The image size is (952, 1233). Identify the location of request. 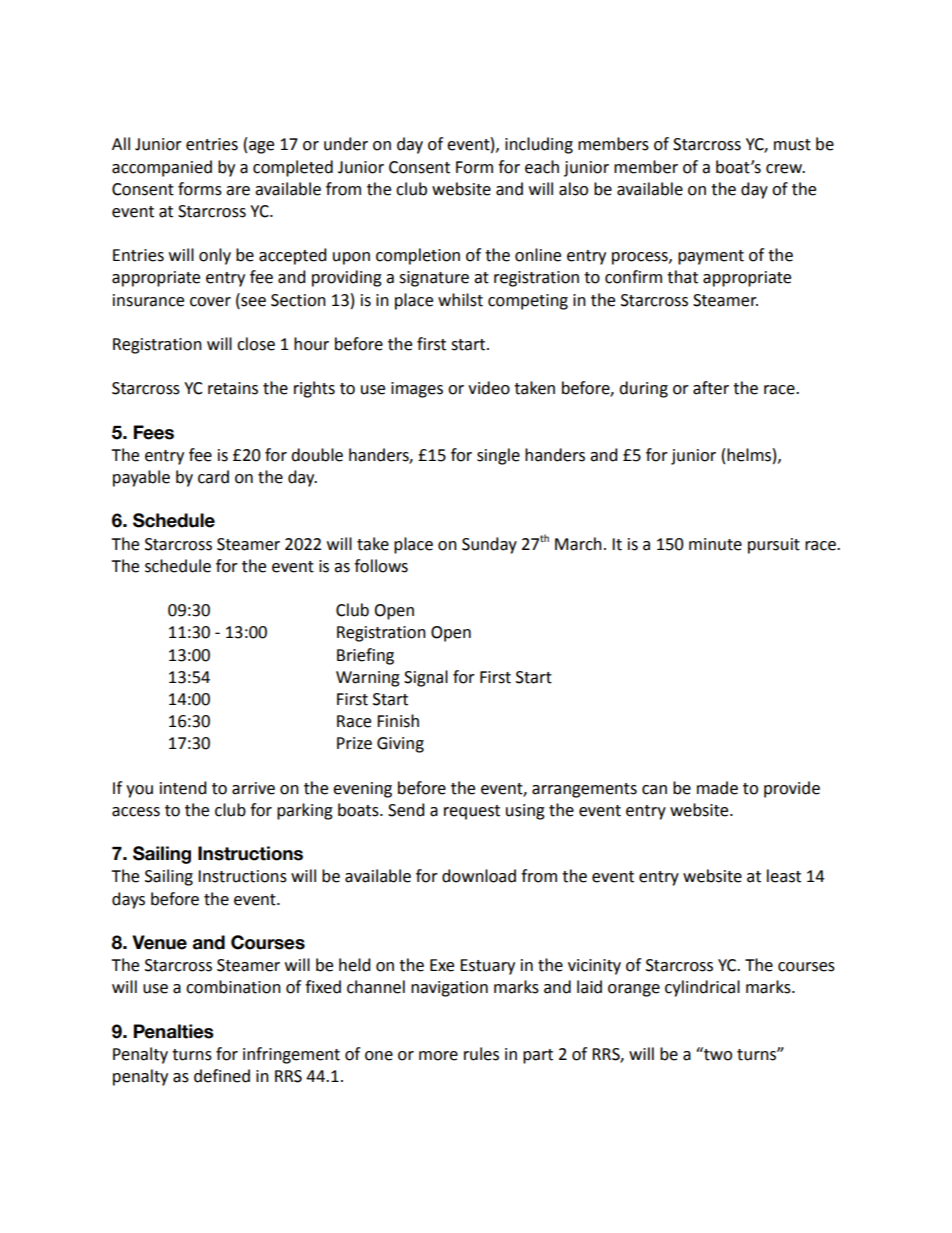
(472, 812).
